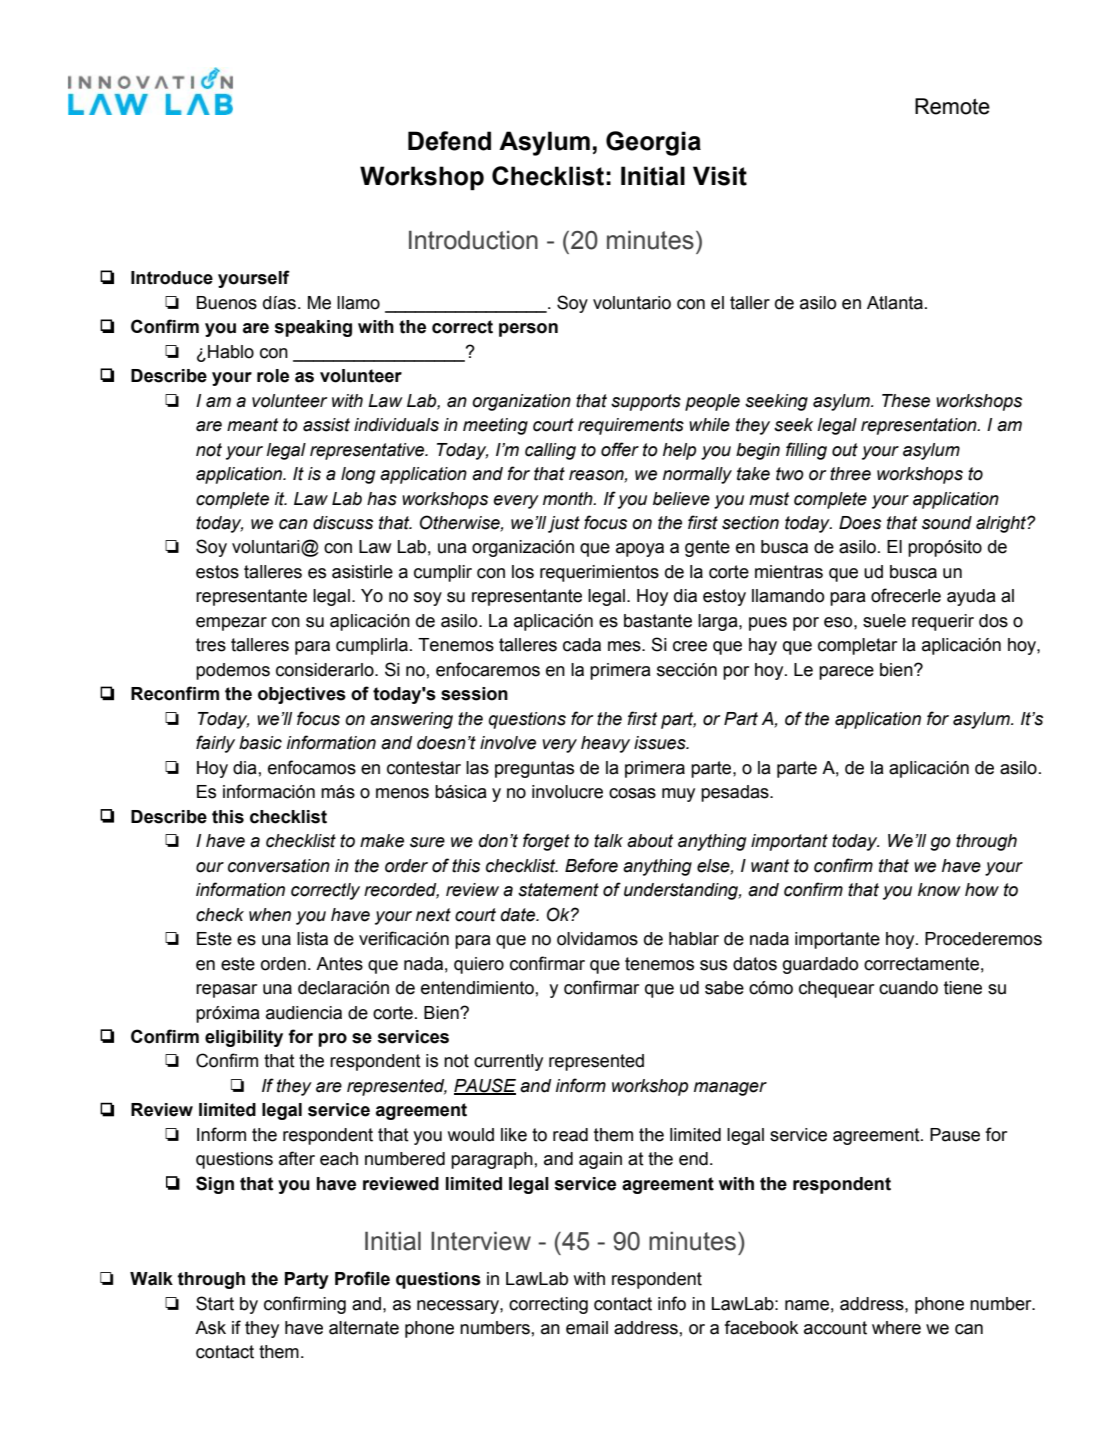 This document has width=1110, height=1436. Describe the element at coordinates (508, 1062) in the document. I see `currently` at that location.
